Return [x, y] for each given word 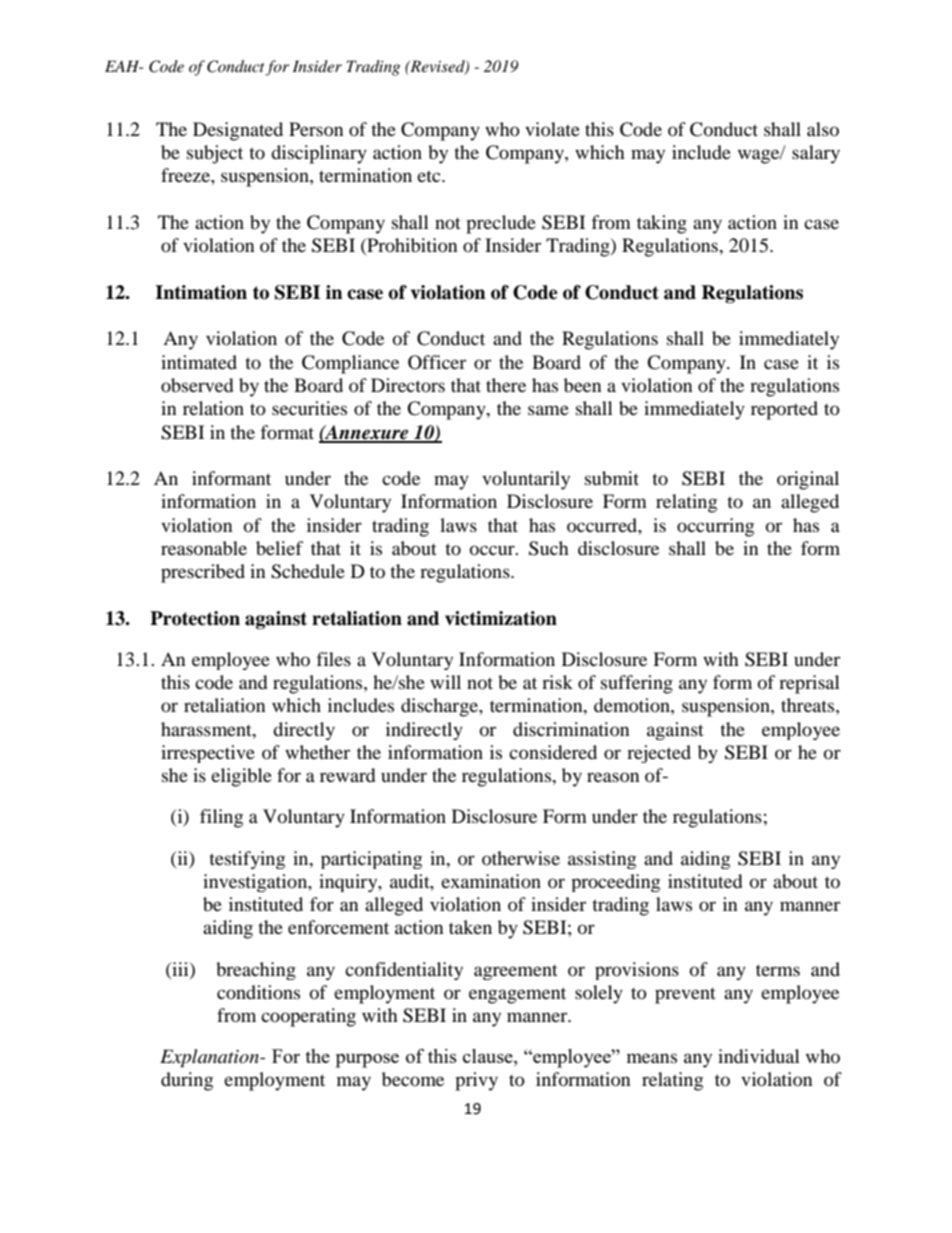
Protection [195, 618]
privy [476, 1081]
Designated [238, 131]
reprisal [809, 684]
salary [816, 154]
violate [552, 129]
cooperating [308, 1017]
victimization [501, 618]
